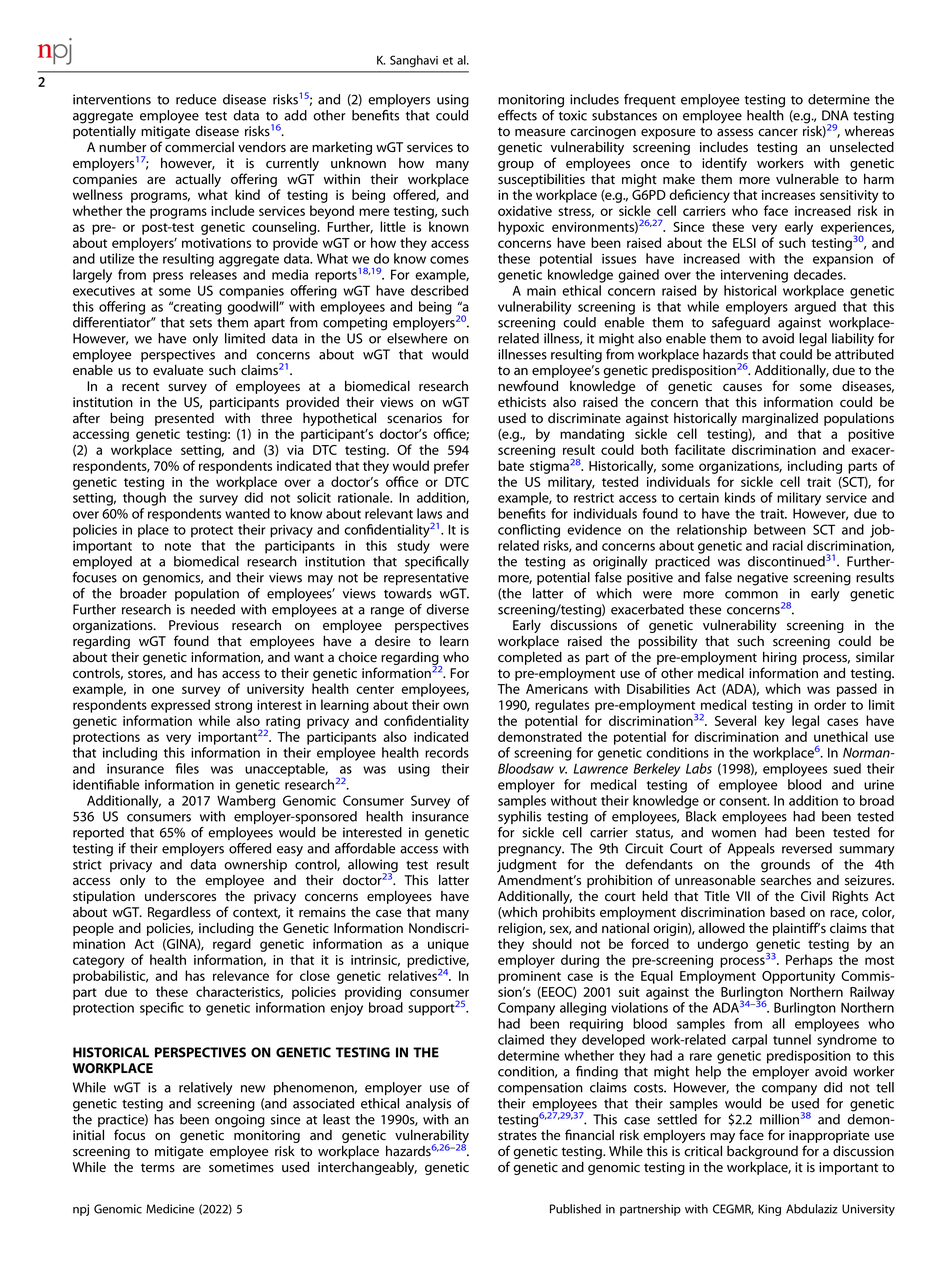 The image size is (952, 1265). I want to click on terms, so click(158, 1168).
